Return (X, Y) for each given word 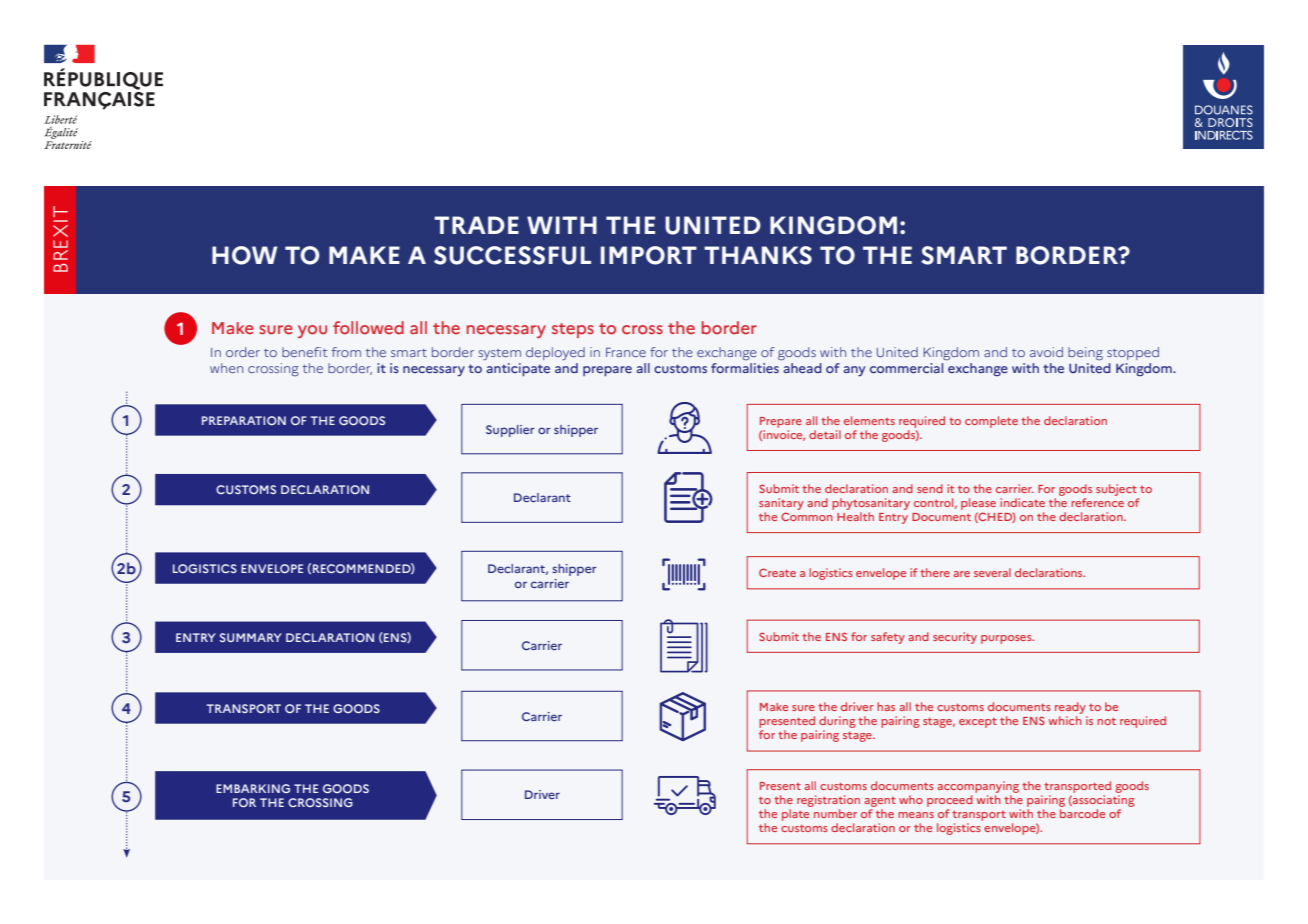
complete (991, 422)
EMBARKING (253, 788)
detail (825, 434)
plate (795, 815)
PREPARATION (244, 420)
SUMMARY (251, 637)
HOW (244, 255)
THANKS (758, 255)
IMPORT (649, 255)
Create (777, 572)
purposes (1007, 639)
